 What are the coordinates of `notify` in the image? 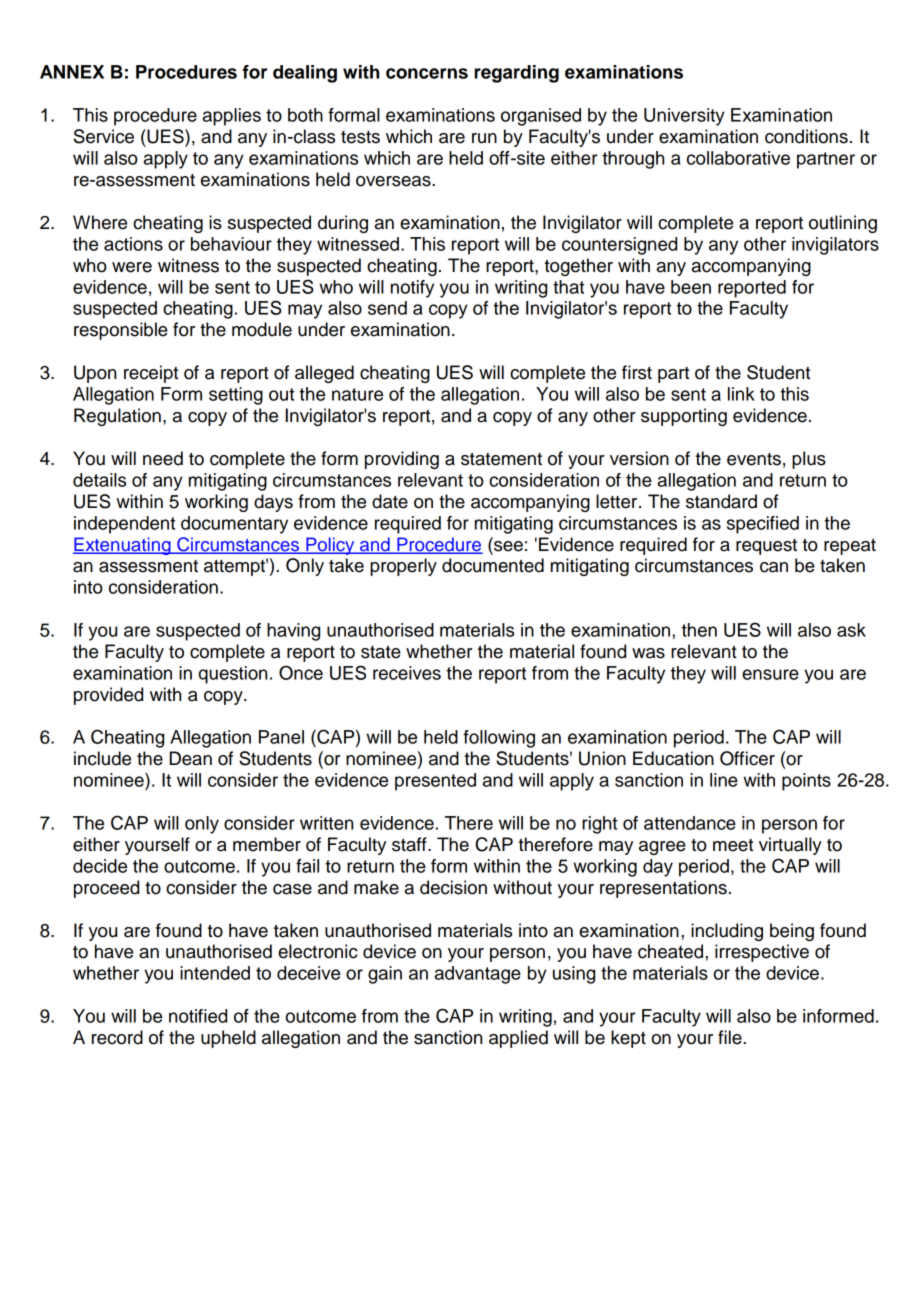 It's located at (412, 289).
